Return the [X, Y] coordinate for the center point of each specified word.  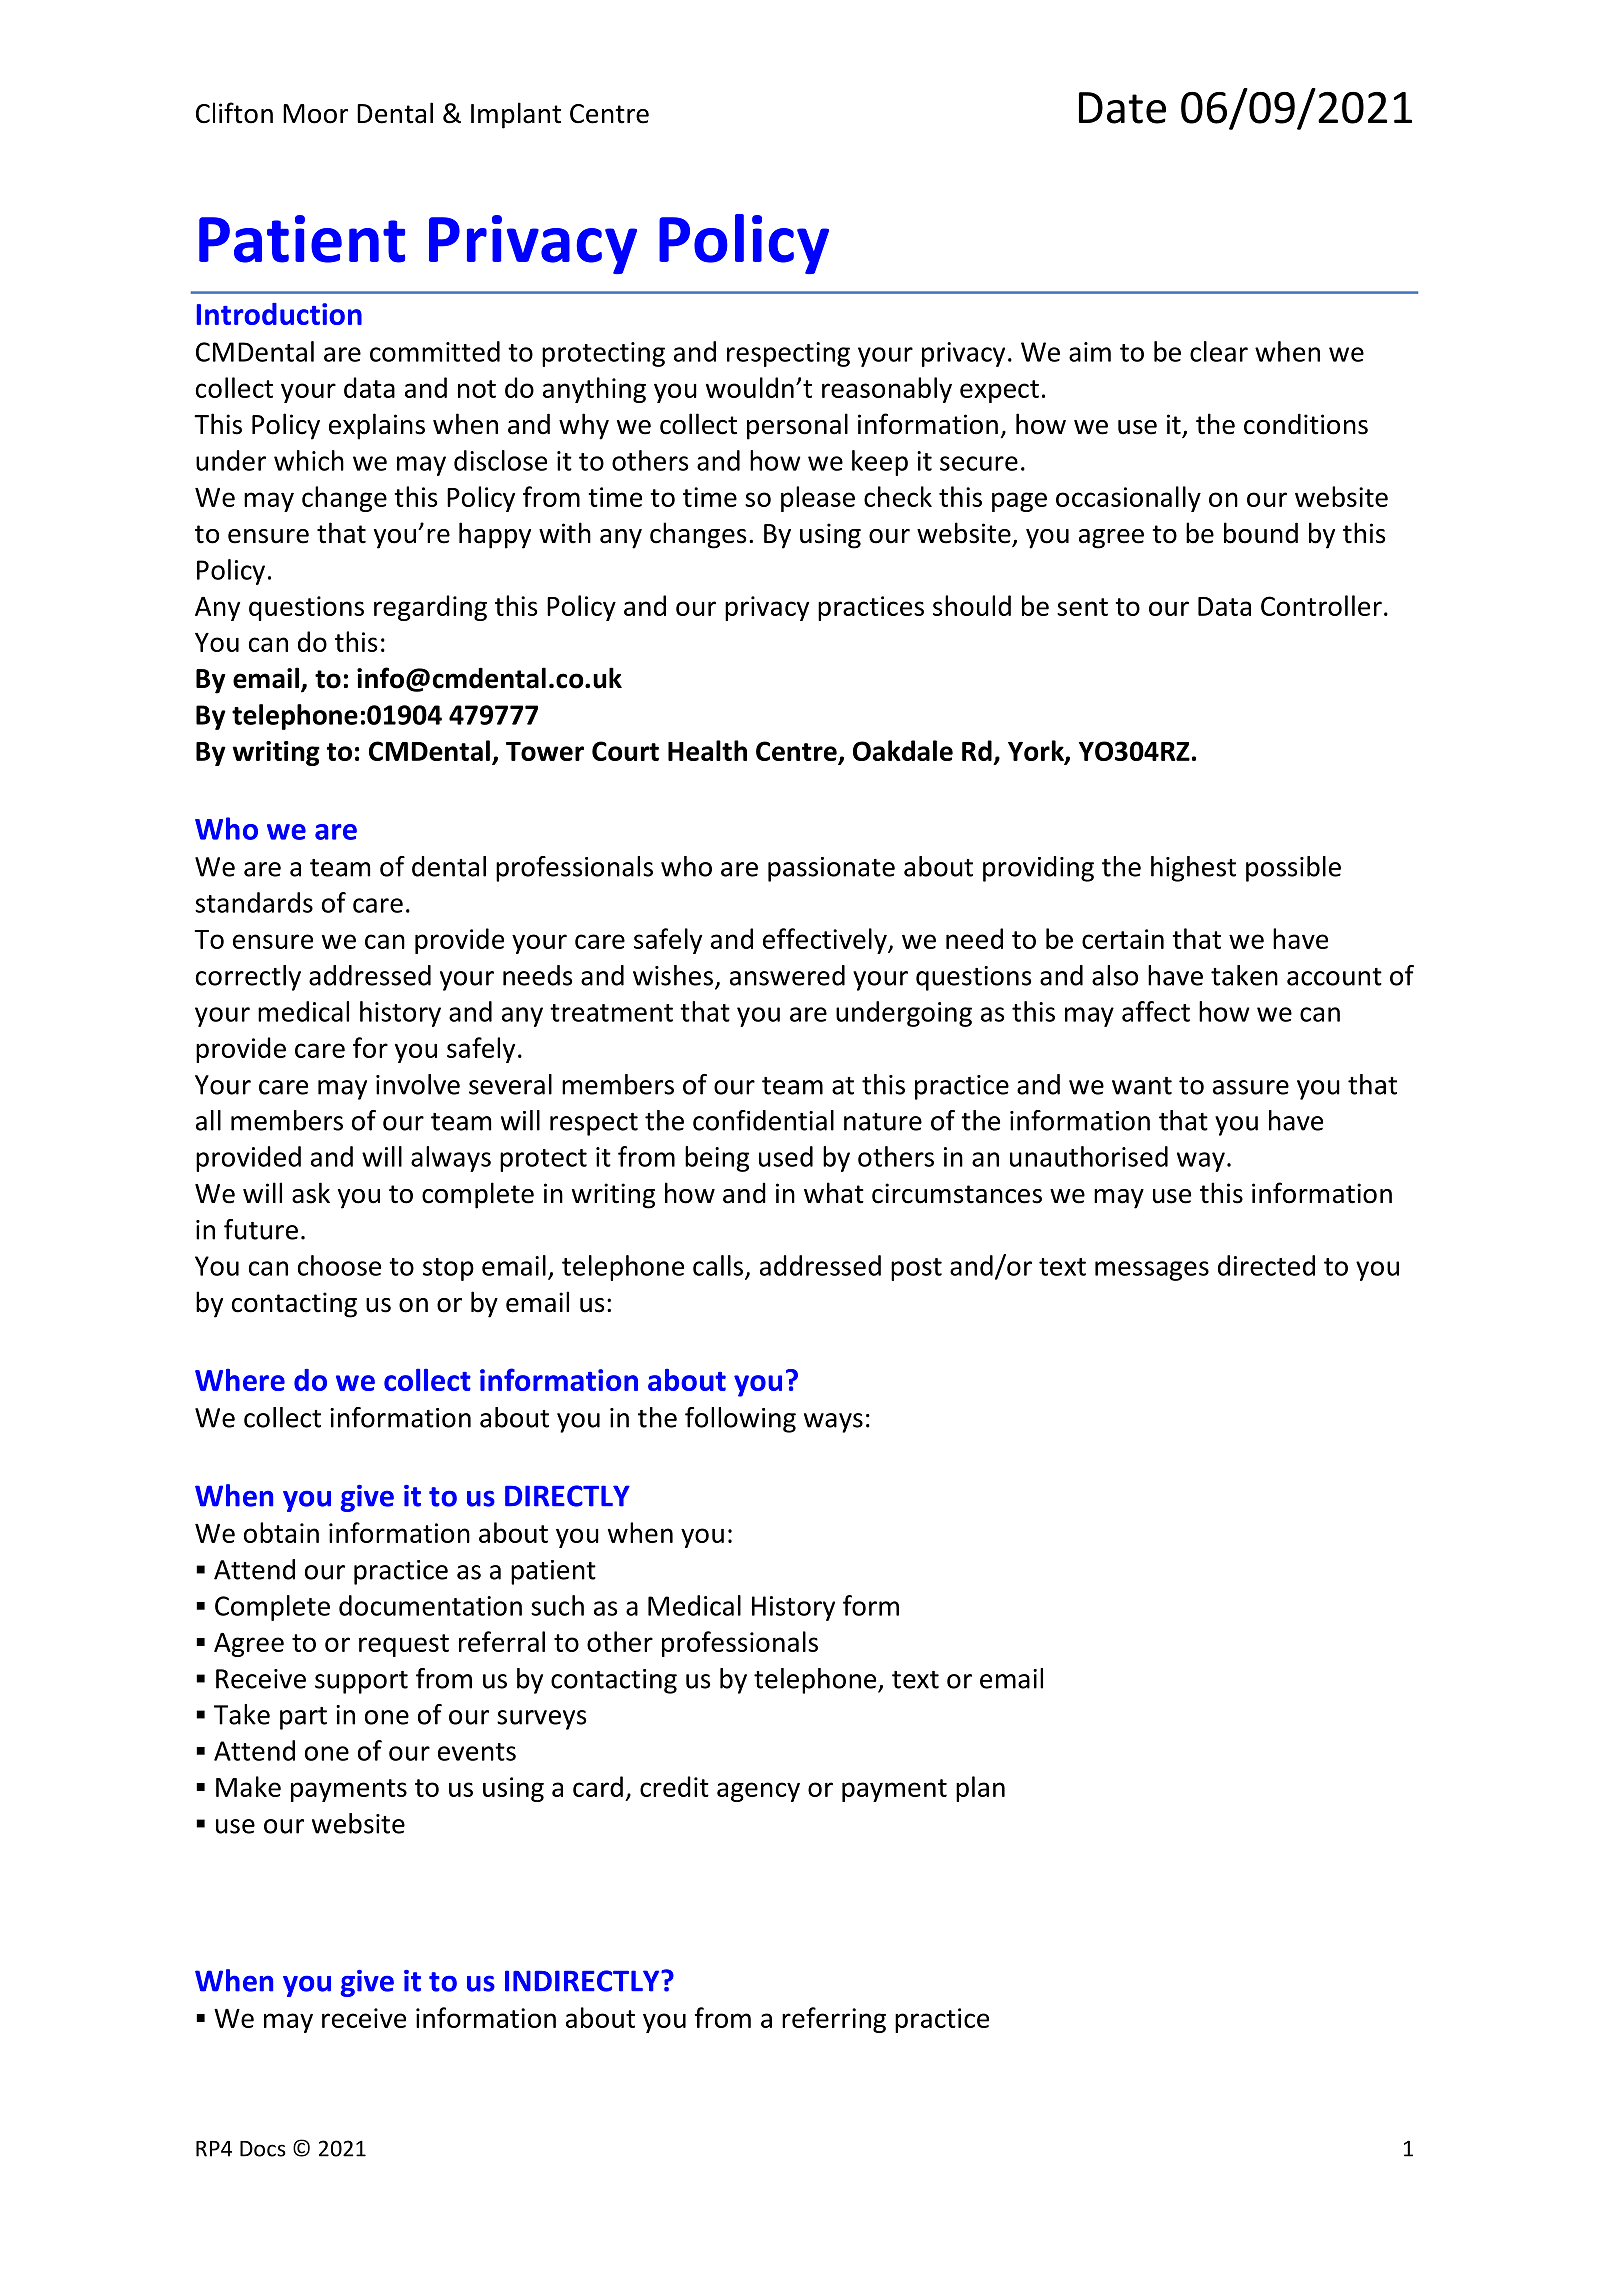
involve [418, 1084]
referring [834, 2020]
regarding [430, 608]
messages [1152, 1271]
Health [707, 750]
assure [1251, 1087]
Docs [263, 2149]
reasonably [887, 390]
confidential [763, 1120]
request [404, 1645]
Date [1122, 108]
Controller [1321, 605]
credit [674, 1786]
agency [758, 1792]
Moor [315, 114]
